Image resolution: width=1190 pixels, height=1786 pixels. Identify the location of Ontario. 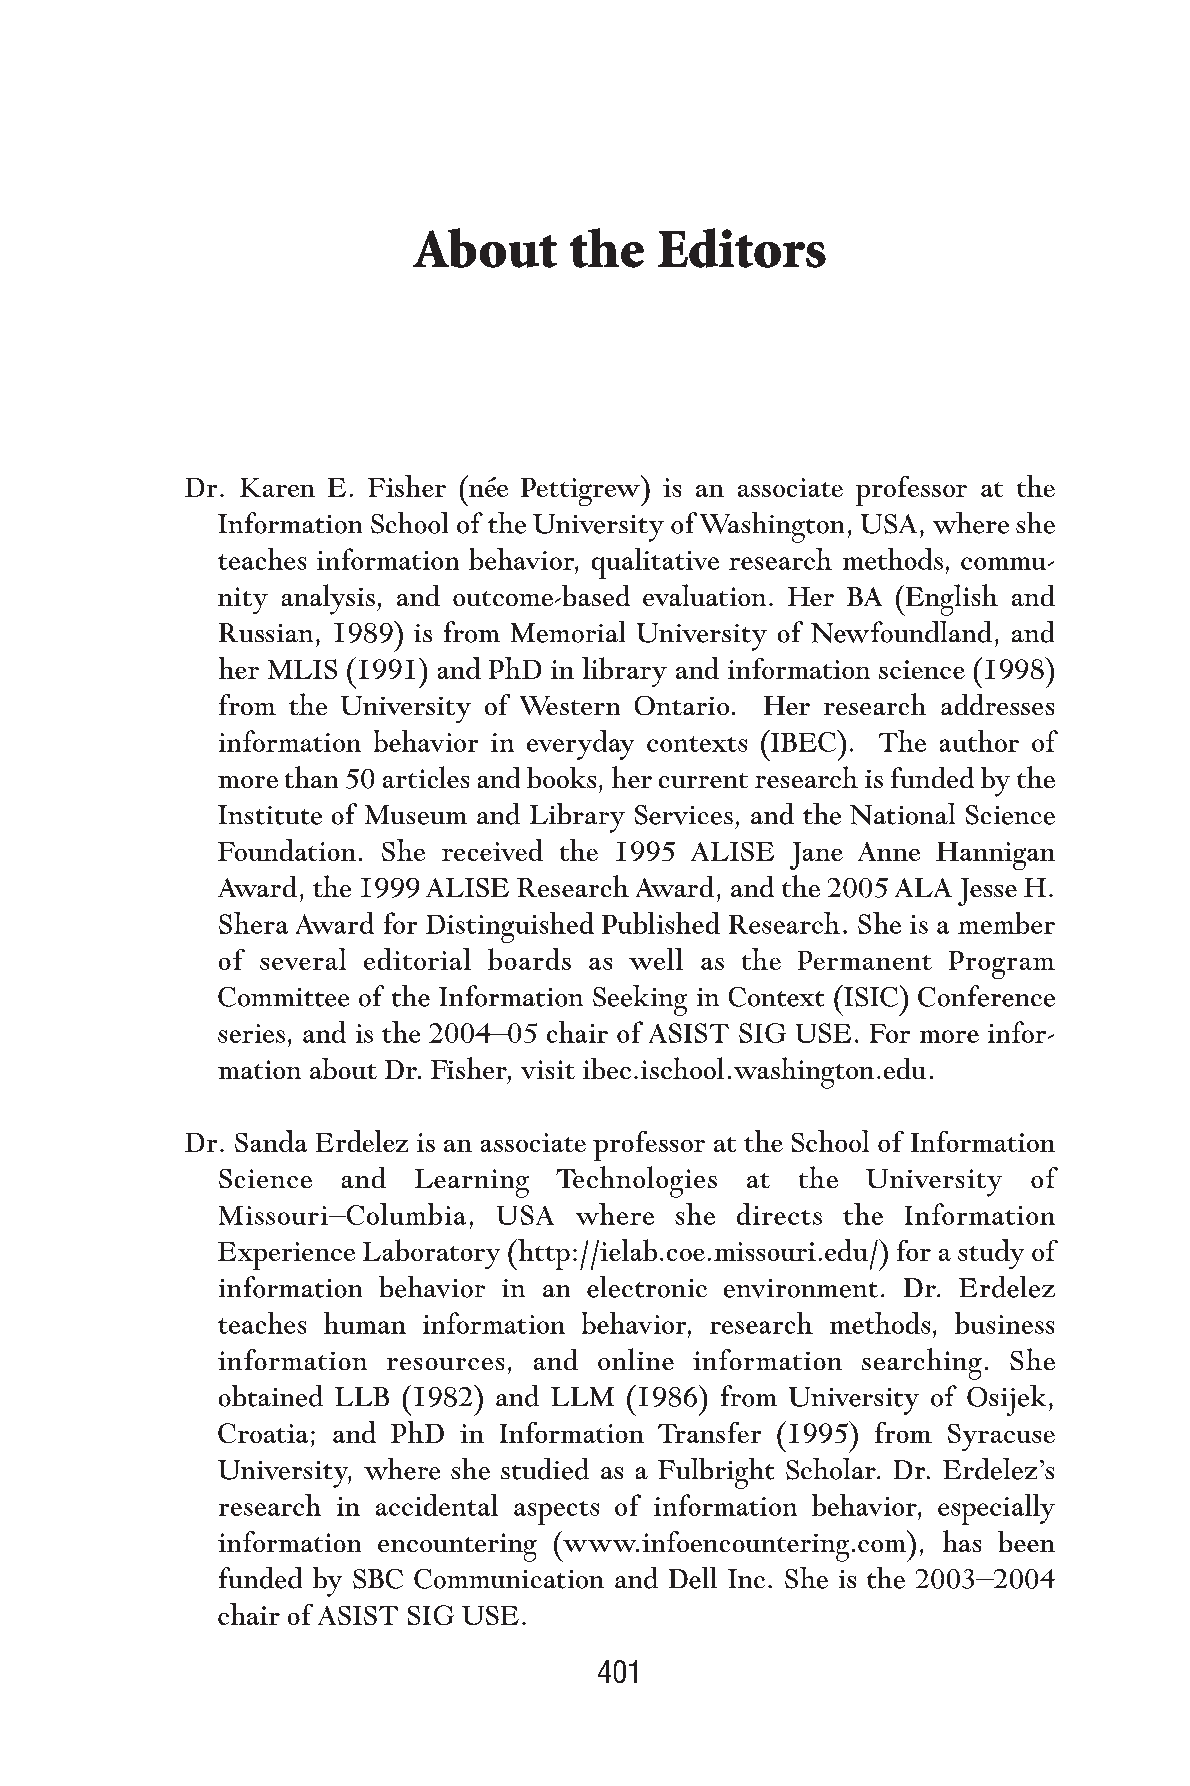
(682, 705).
